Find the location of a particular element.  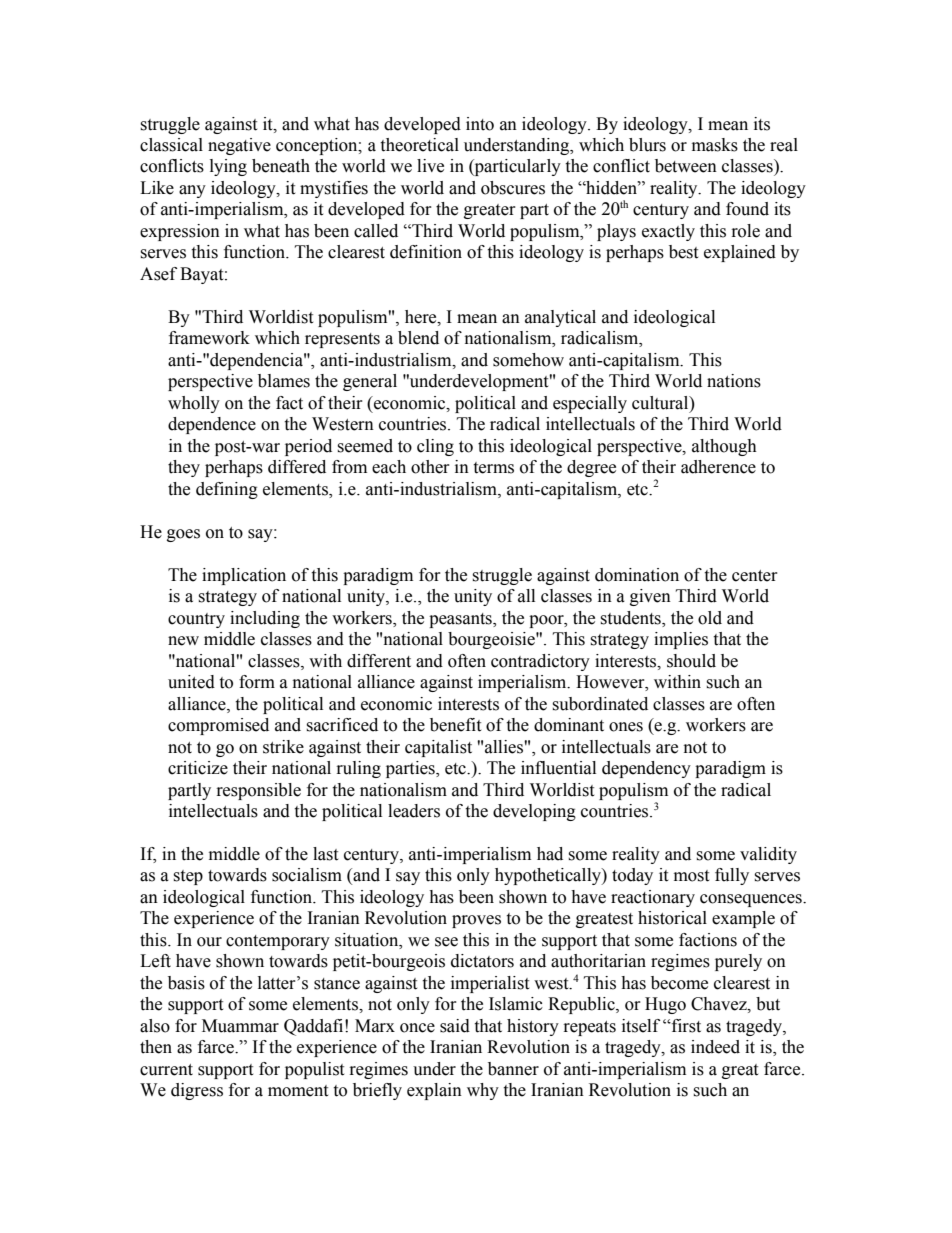

old is located at coordinates (710, 618).
